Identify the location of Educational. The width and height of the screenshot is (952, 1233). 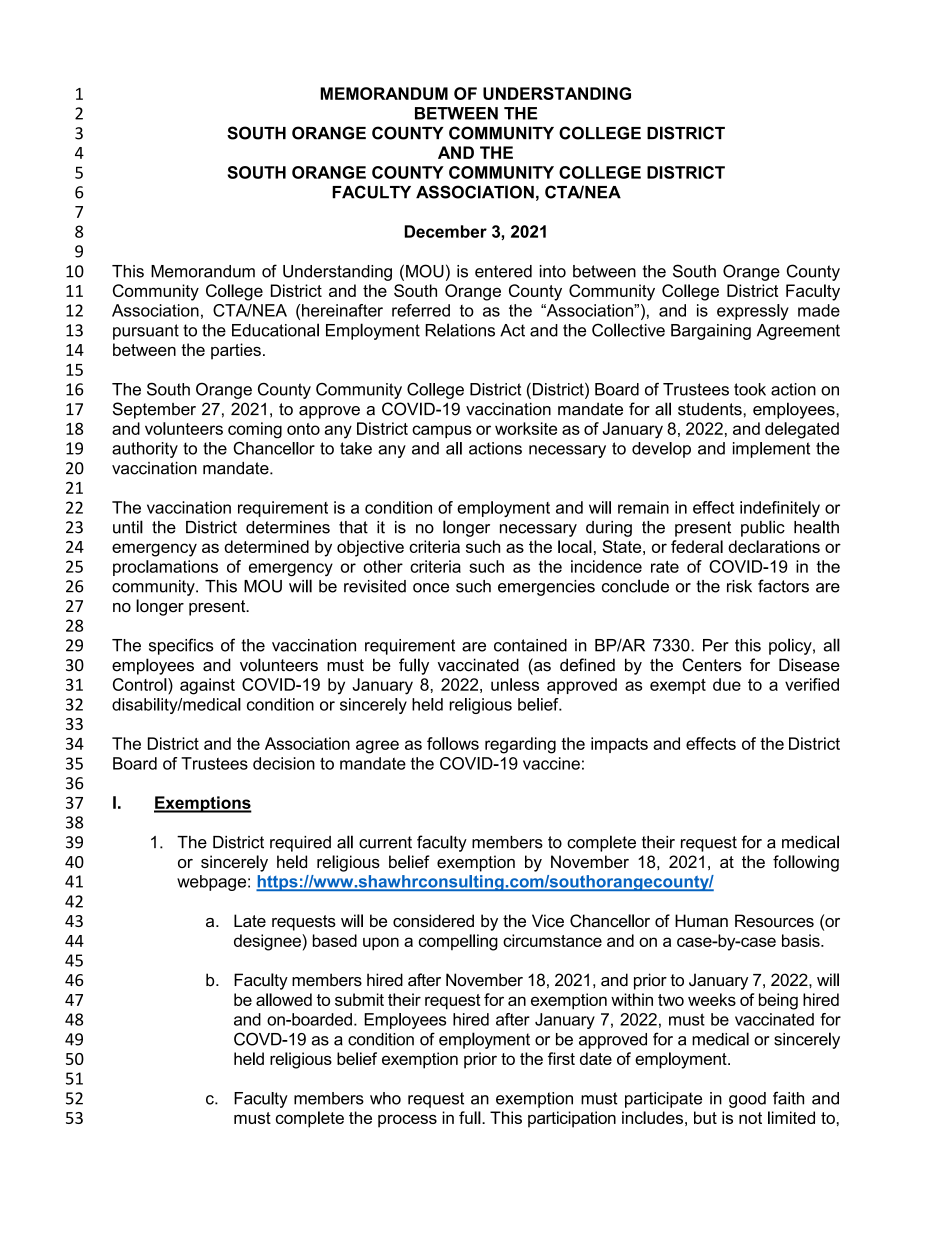
(275, 330).
